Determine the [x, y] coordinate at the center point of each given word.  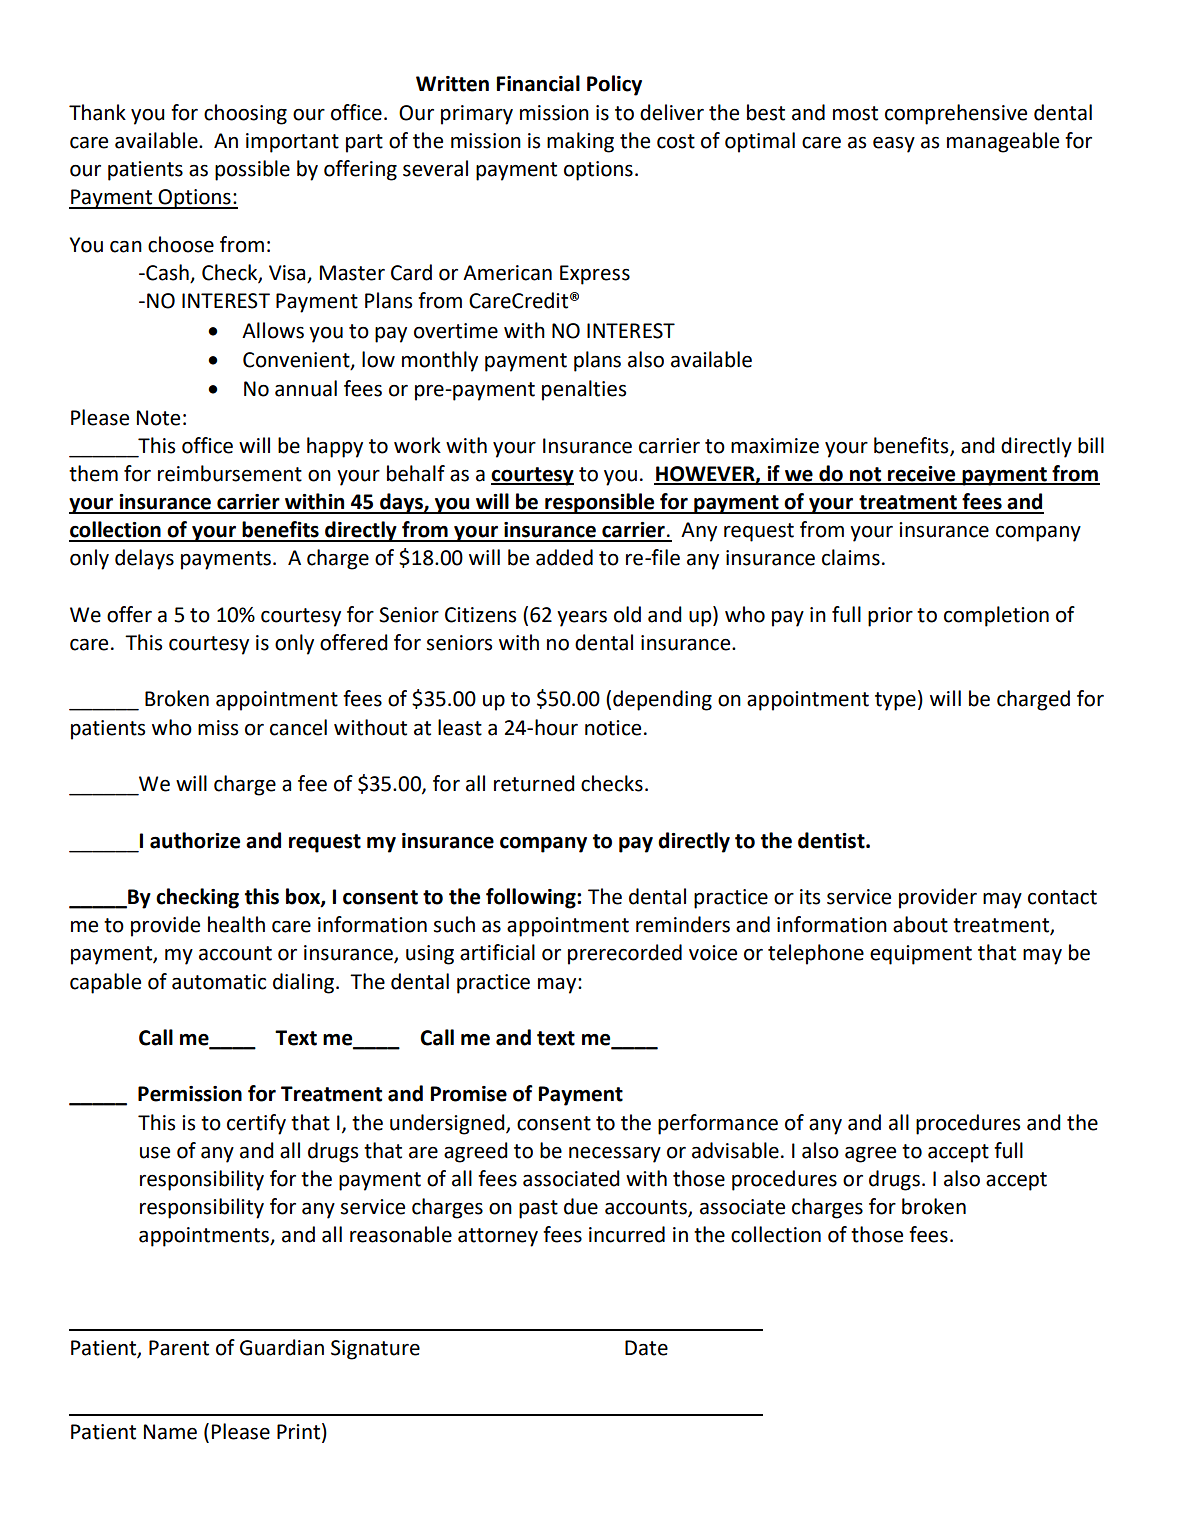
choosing [245, 114]
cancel [298, 727]
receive [922, 475]
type [895, 701]
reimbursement [230, 473]
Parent [179, 1348]
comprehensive [956, 114]
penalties [584, 390]
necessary [615, 1155]
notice [613, 728]
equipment [921, 955]
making [580, 142]
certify [256, 1124]
